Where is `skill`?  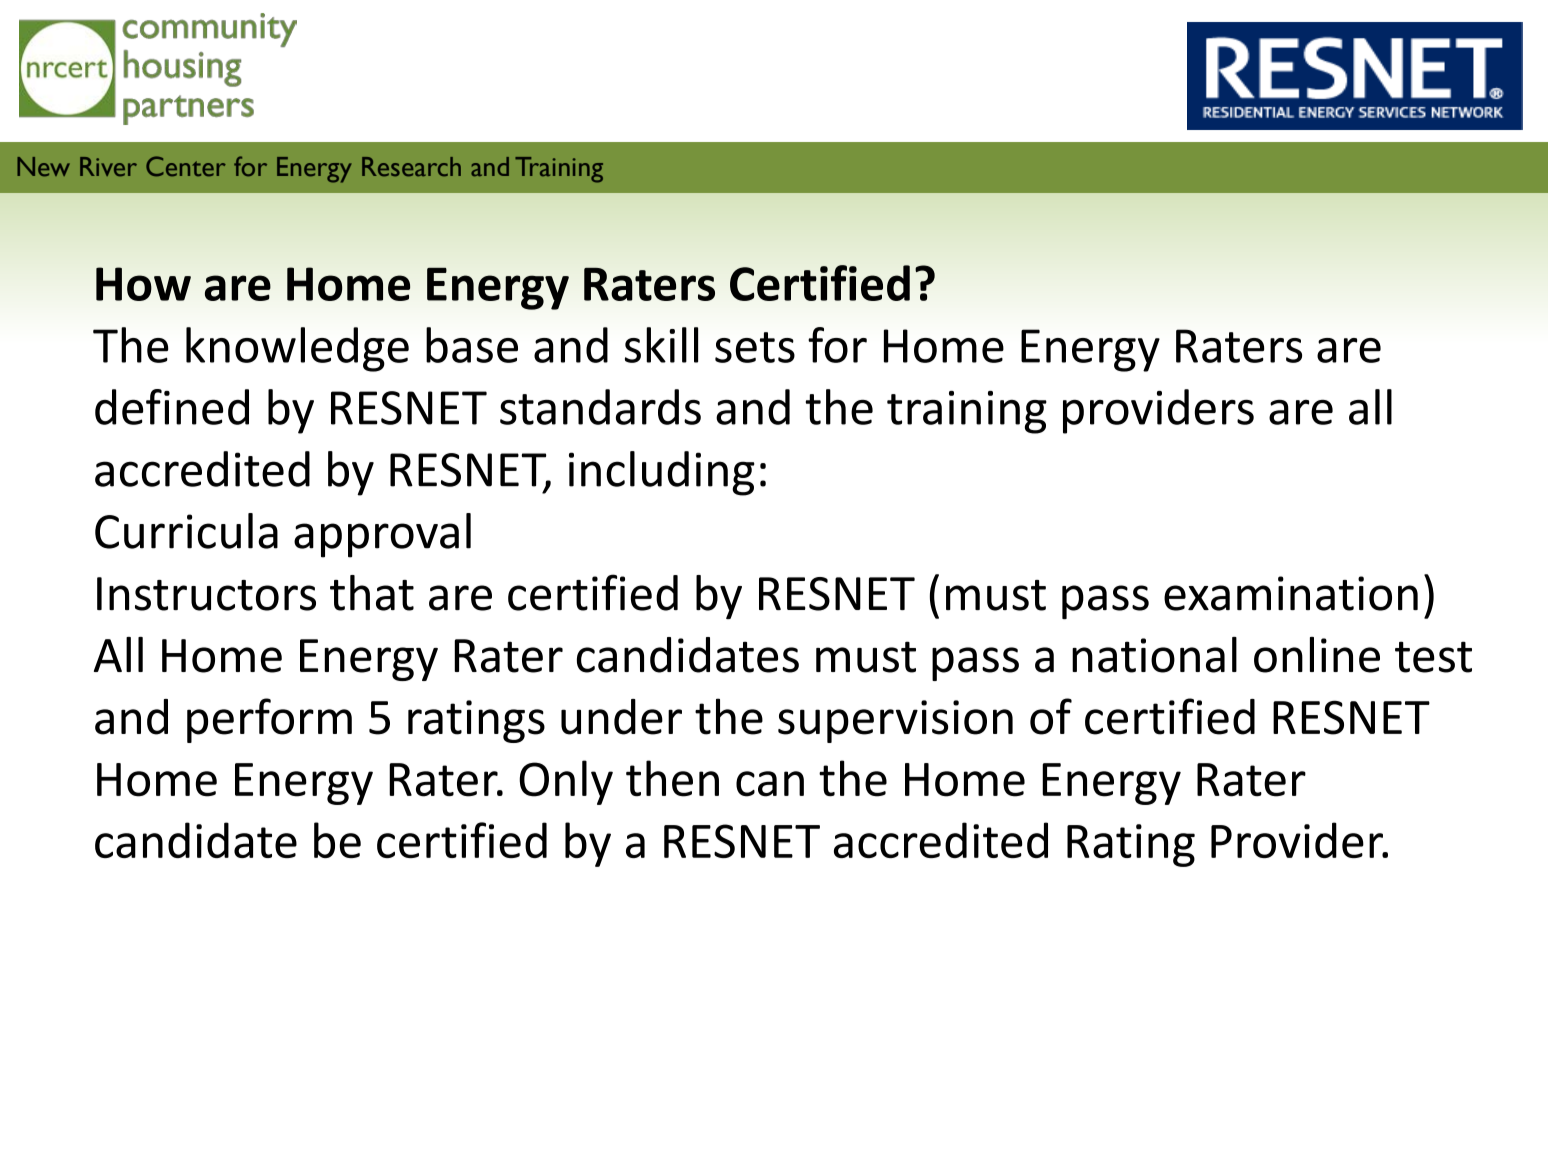
skill is located at coordinates (661, 345).
